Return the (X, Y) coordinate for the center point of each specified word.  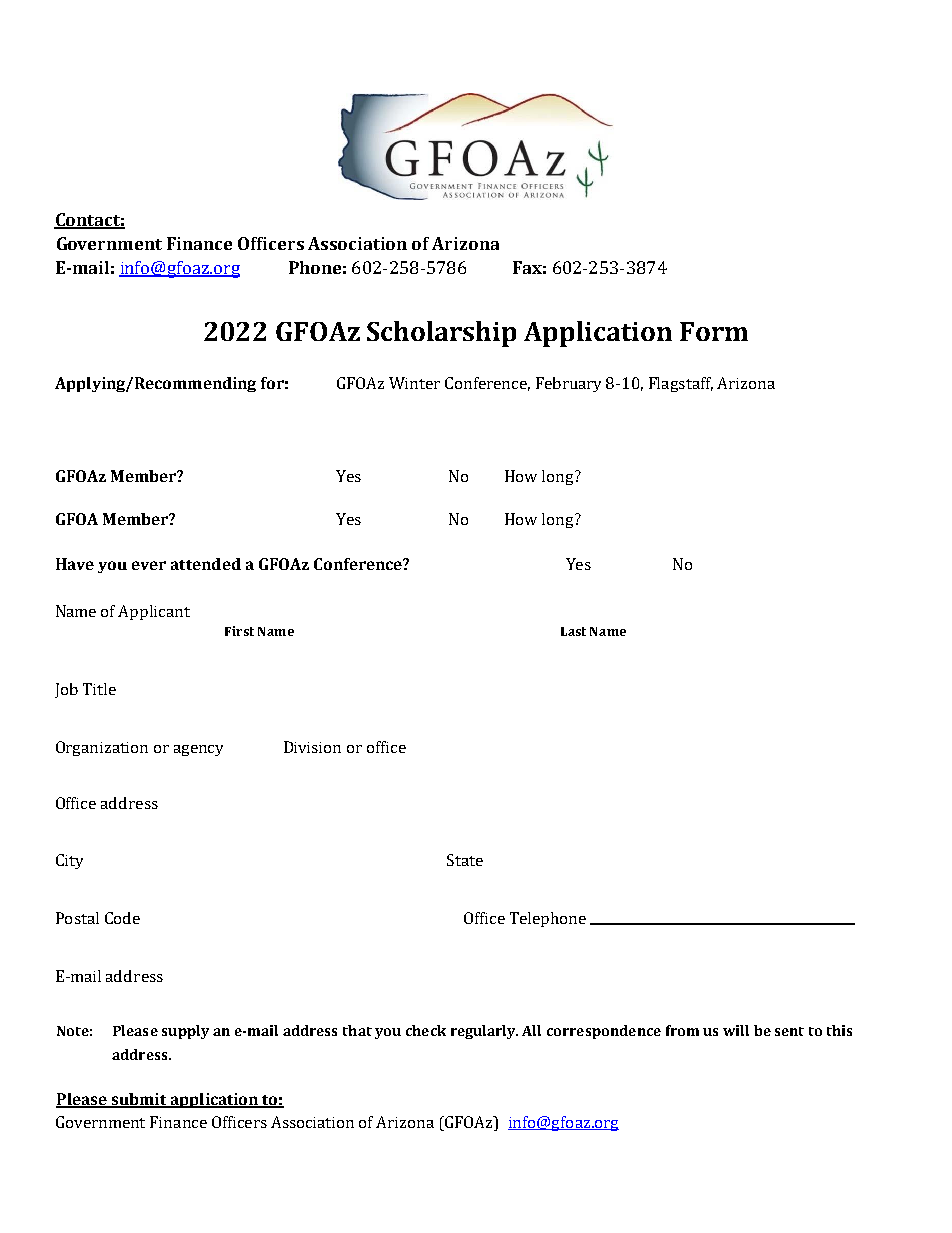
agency (198, 750)
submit (139, 1100)
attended (206, 564)
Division (312, 747)
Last (573, 631)
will (736, 1030)
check (426, 1030)
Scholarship (441, 334)
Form (714, 331)
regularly (484, 1032)
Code (122, 918)
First (239, 631)
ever (149, 565)
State (465, 860)
